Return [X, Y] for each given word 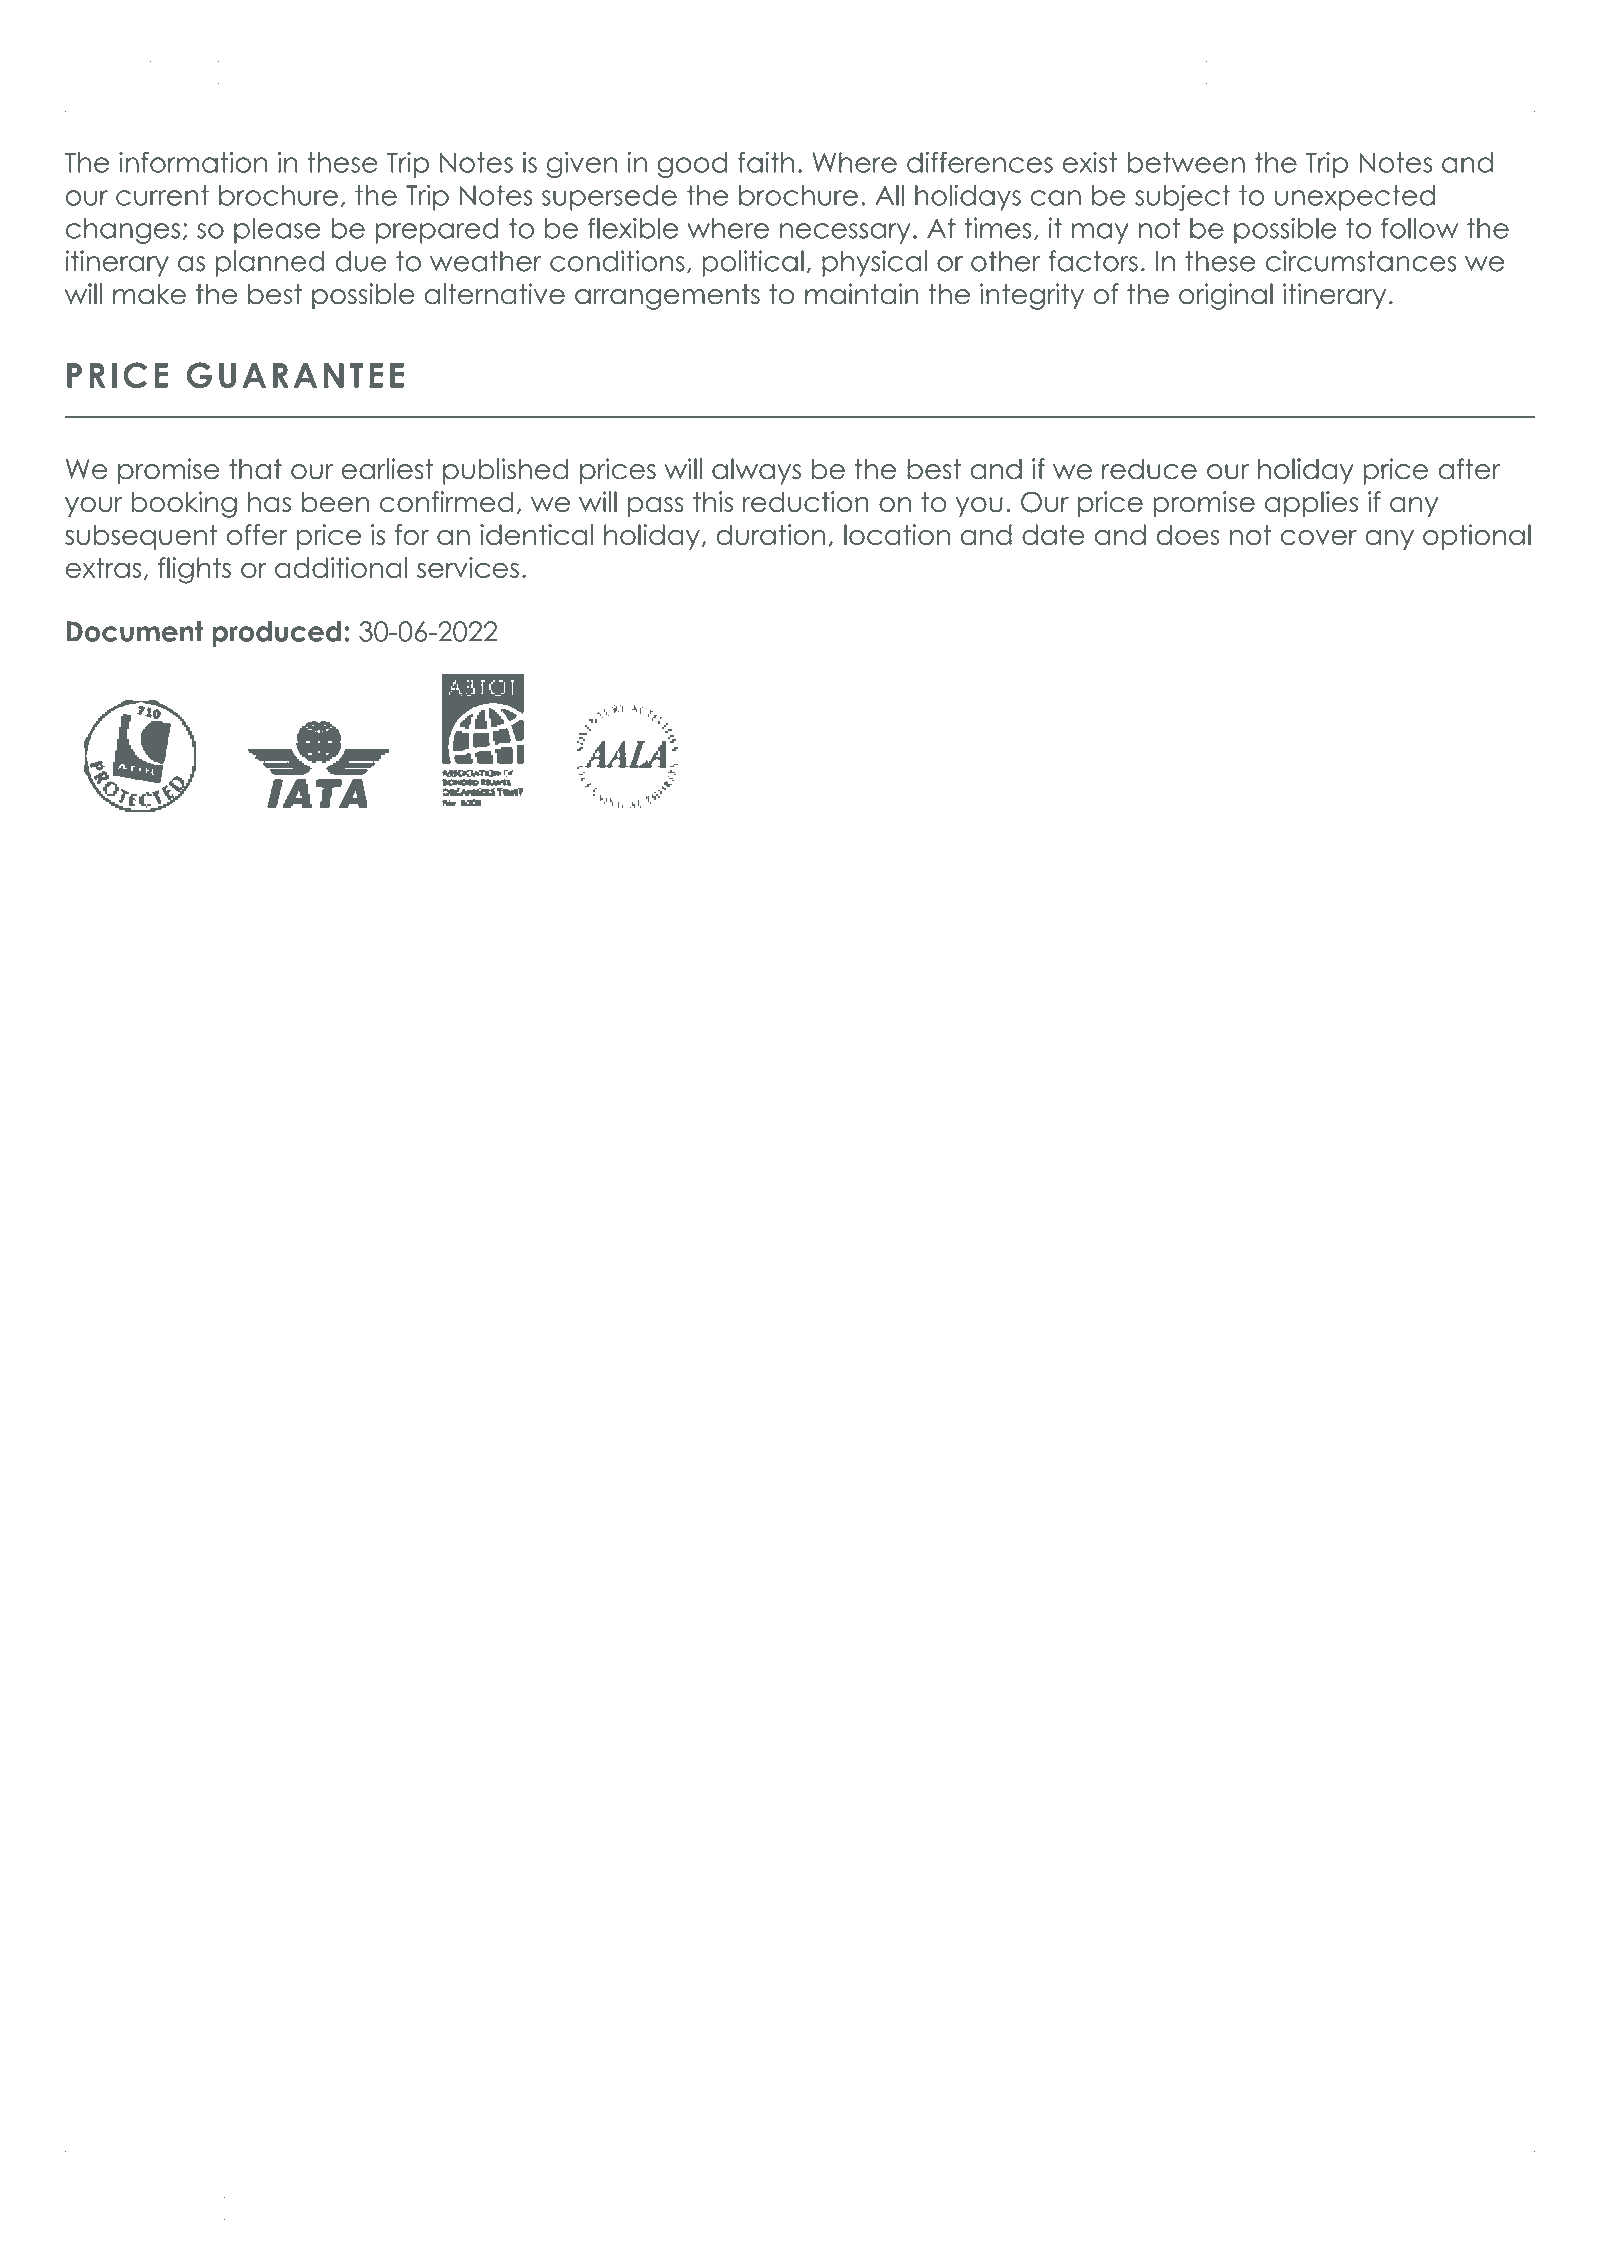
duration [770, 534]
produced [276, 634]
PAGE [1448, 2209]
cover [1319, 537]
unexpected [1355, 198]
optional [1477, 537]
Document [134, 631]
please [277, 231]
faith [766, 162]
